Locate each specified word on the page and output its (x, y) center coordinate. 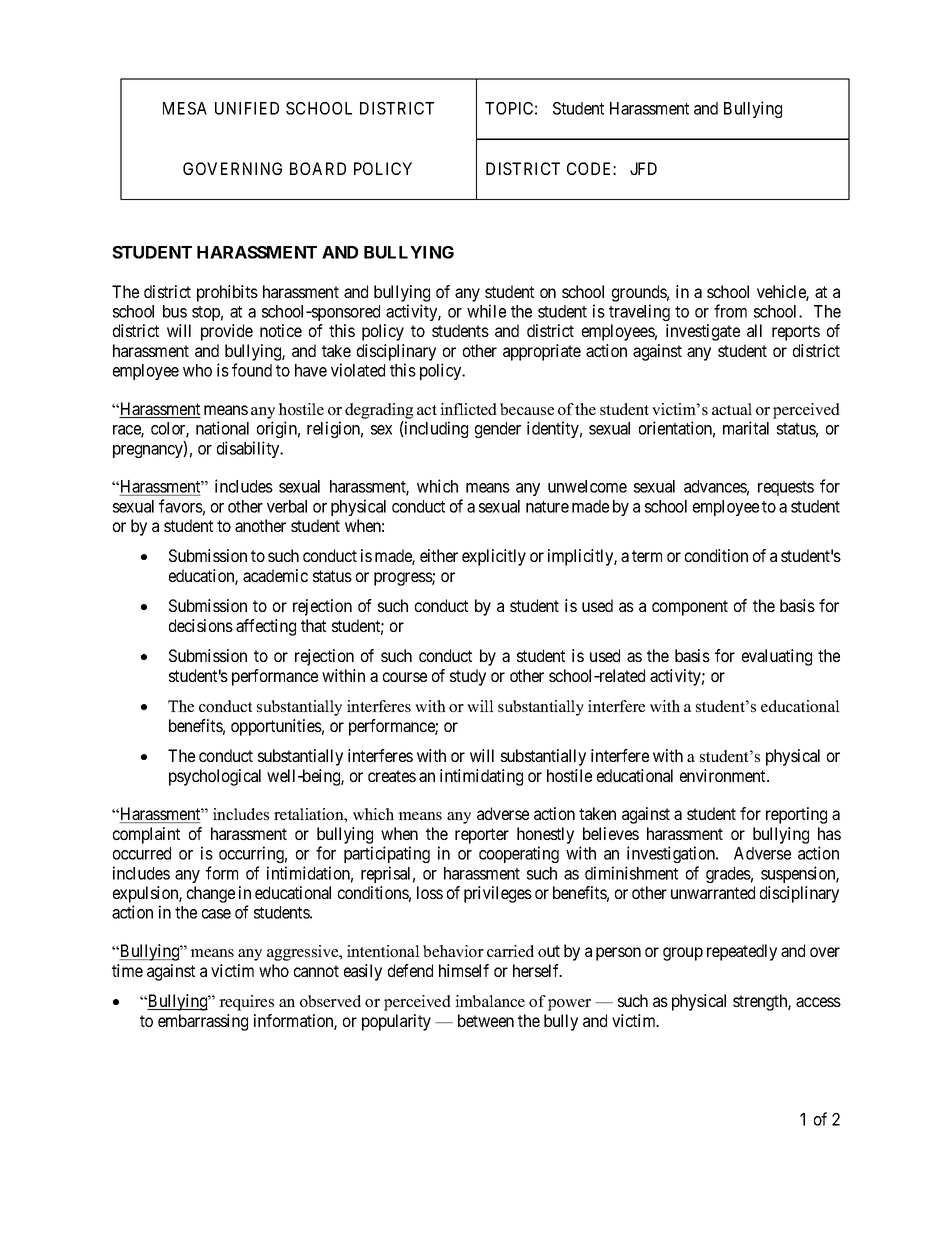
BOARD (318, 168)
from (730, 311)
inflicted (468, 409)
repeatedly (742, 952)
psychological (215, 777)
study (468, 677)
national (222, 428)
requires (246, 1003)
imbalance (490, 1001)
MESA (185, 108)
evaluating (777, 657)
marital (746, 428)
